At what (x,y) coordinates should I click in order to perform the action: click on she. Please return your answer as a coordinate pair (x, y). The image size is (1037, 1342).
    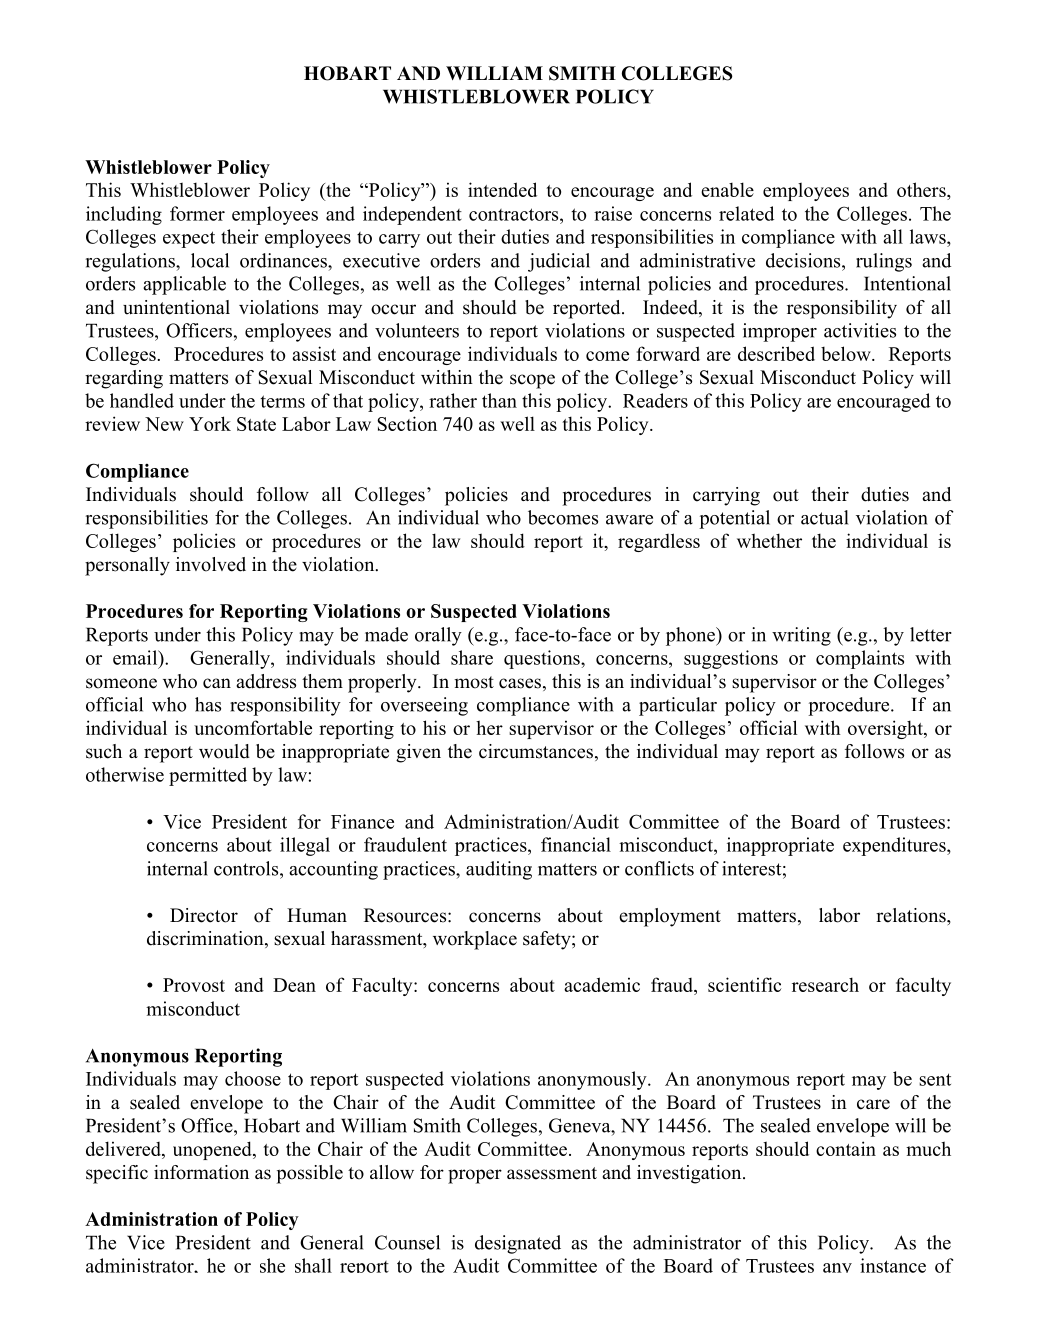
    Looking at the image, I should click on (272, 1265).
